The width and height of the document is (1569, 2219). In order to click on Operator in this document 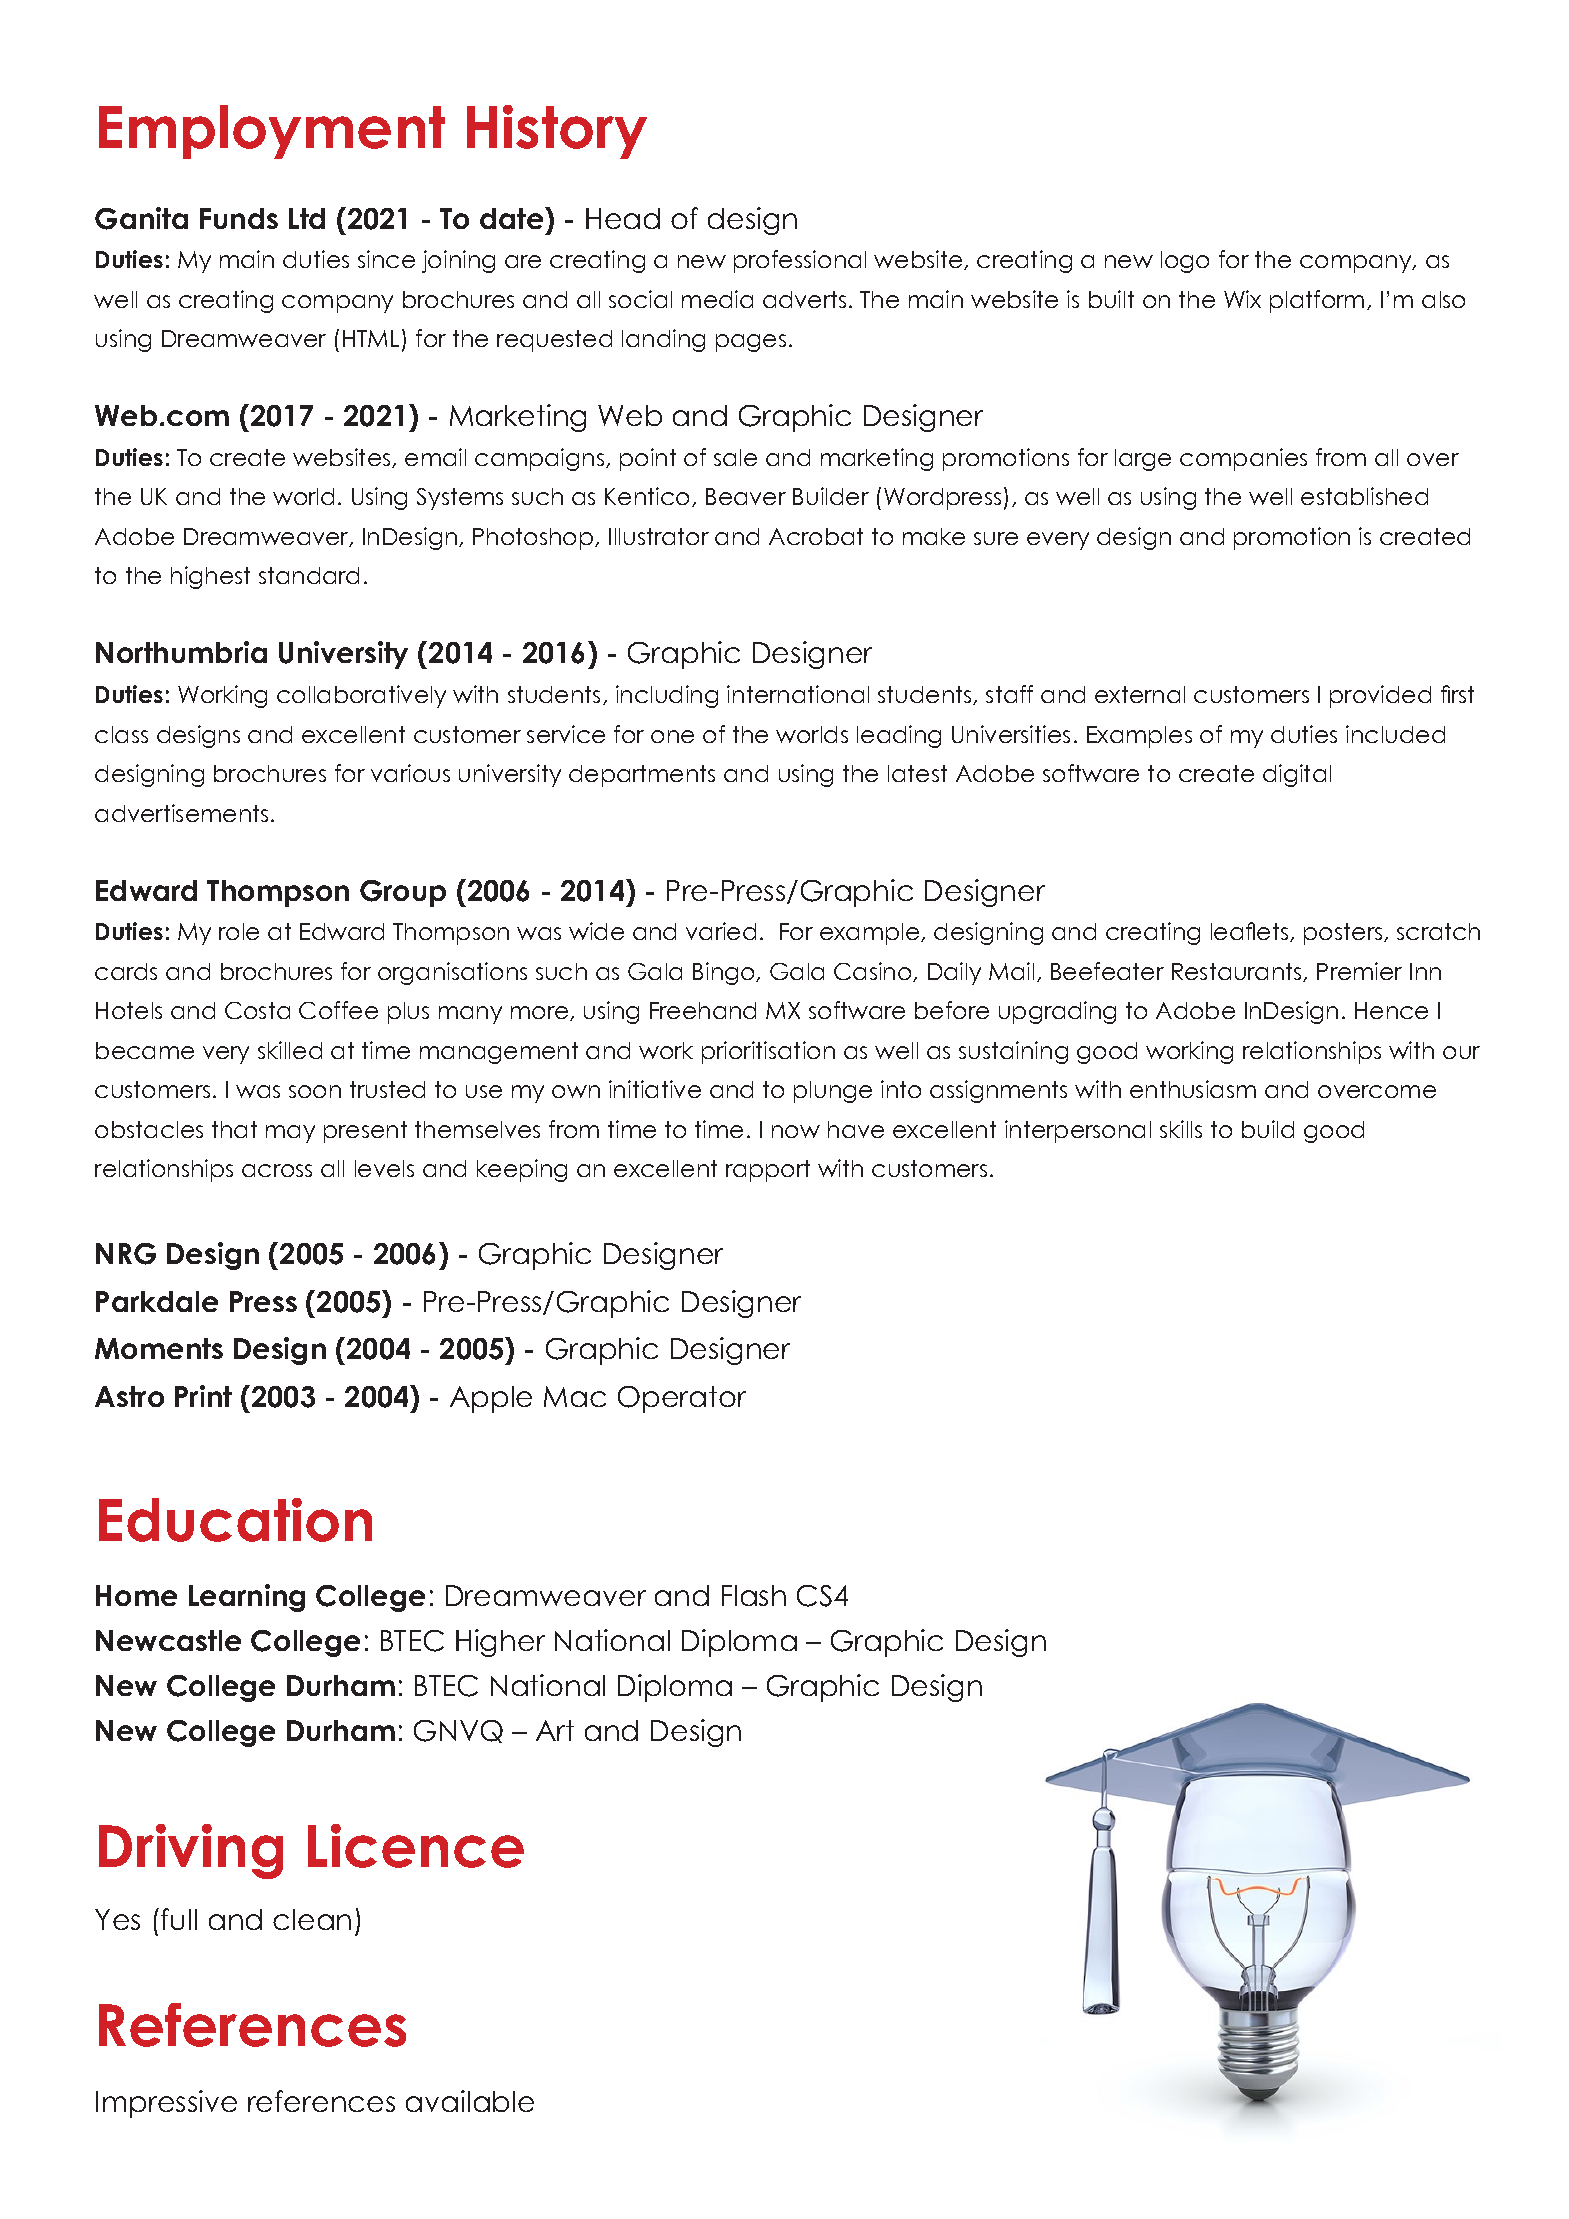, I will do `click(682, 1399)`.
